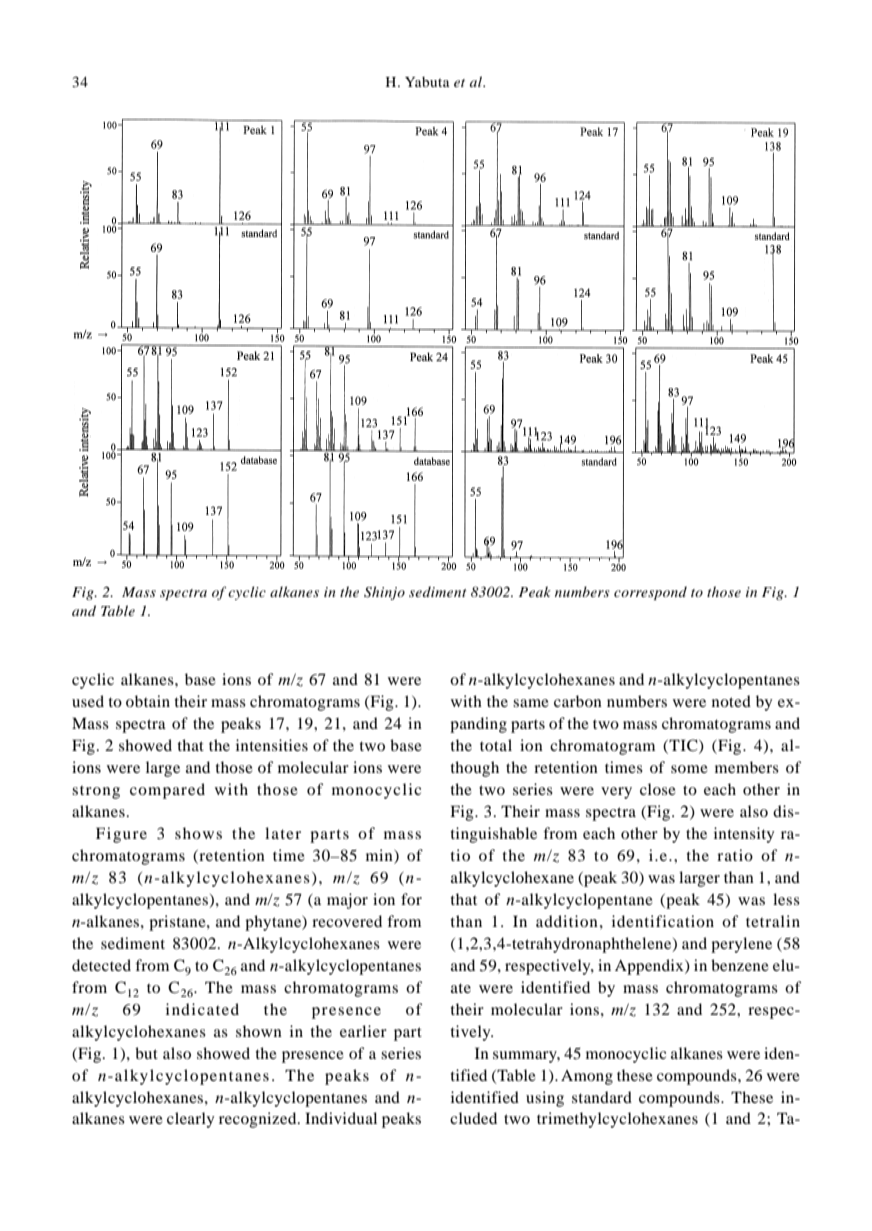 The width and height of the screenshot is (872, 1231). What do you see at coordinates (602, 1097) in the screenshot?
I see `standard` at bounding box center [602, 1097].
